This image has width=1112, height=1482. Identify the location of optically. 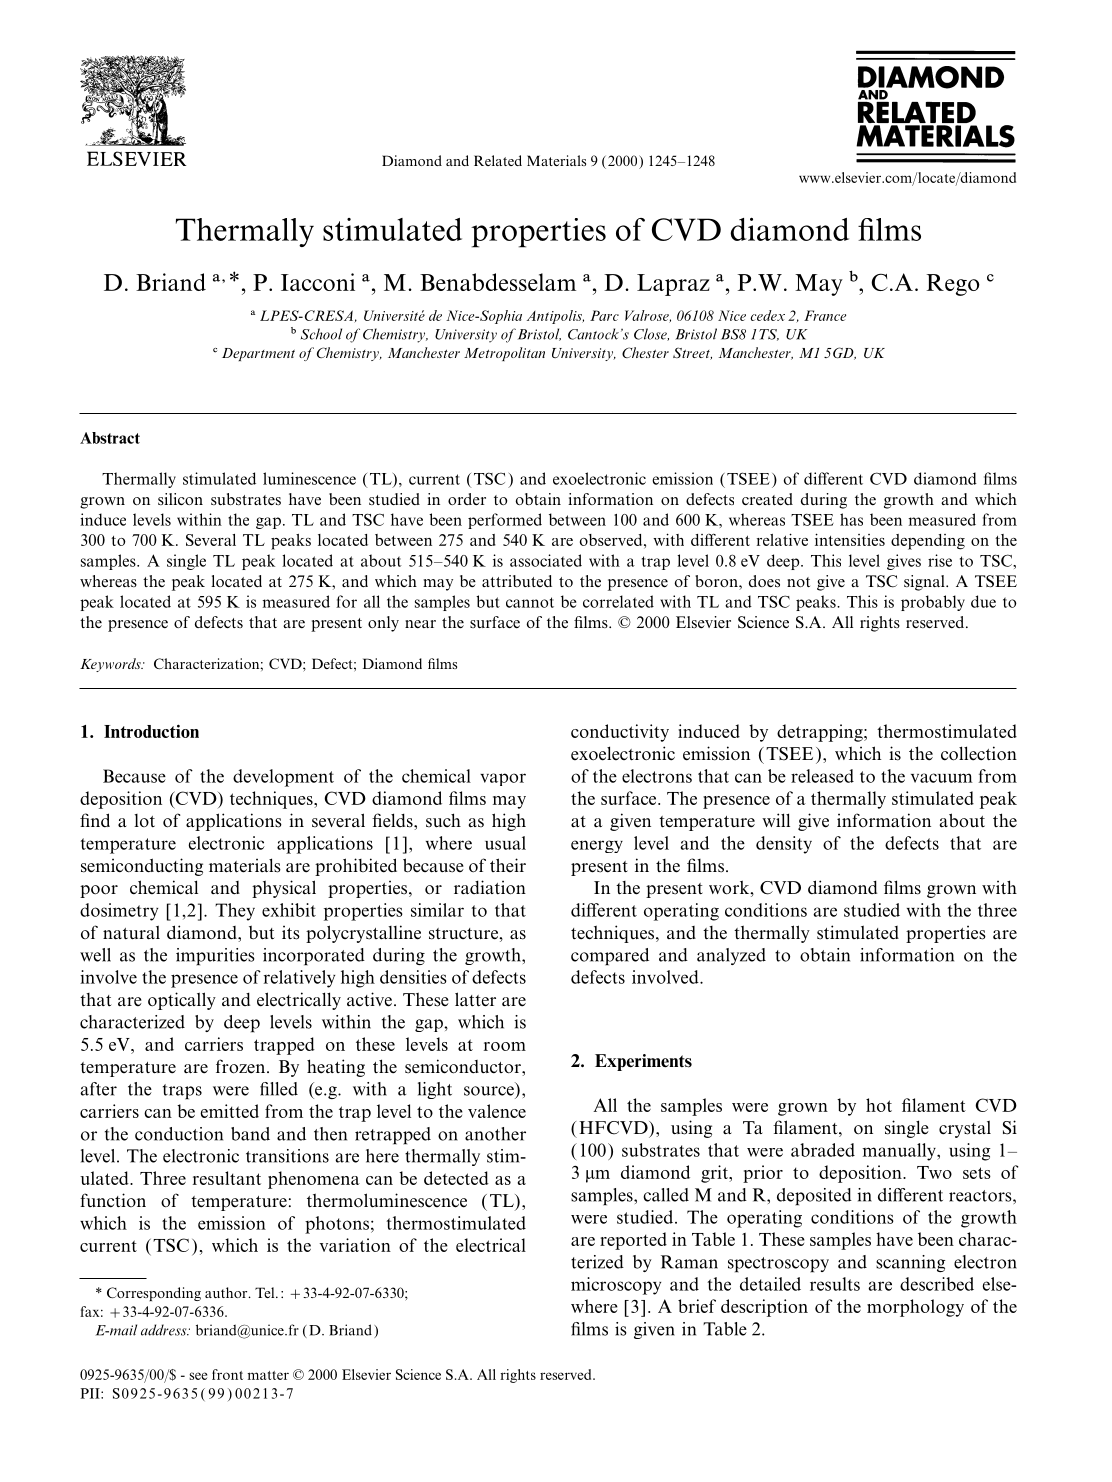
(182, 1001).
